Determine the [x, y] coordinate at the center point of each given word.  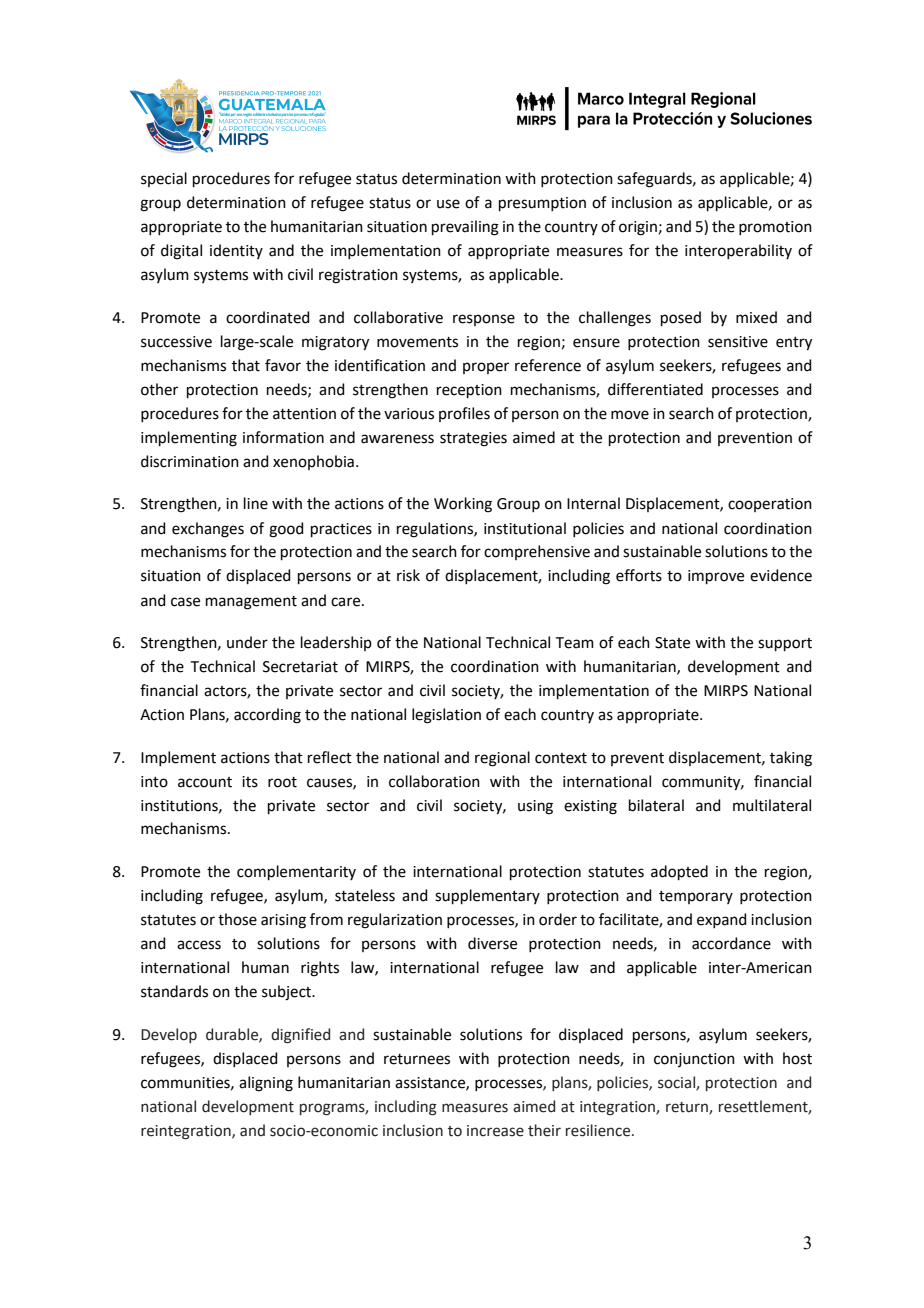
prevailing [465, 228]
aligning [266, 1084]
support [785, 644]
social [677, 1083]
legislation [446, 716]
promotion [775, 228]
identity [236, 251]
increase [495, 1131]
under [247, 642]
